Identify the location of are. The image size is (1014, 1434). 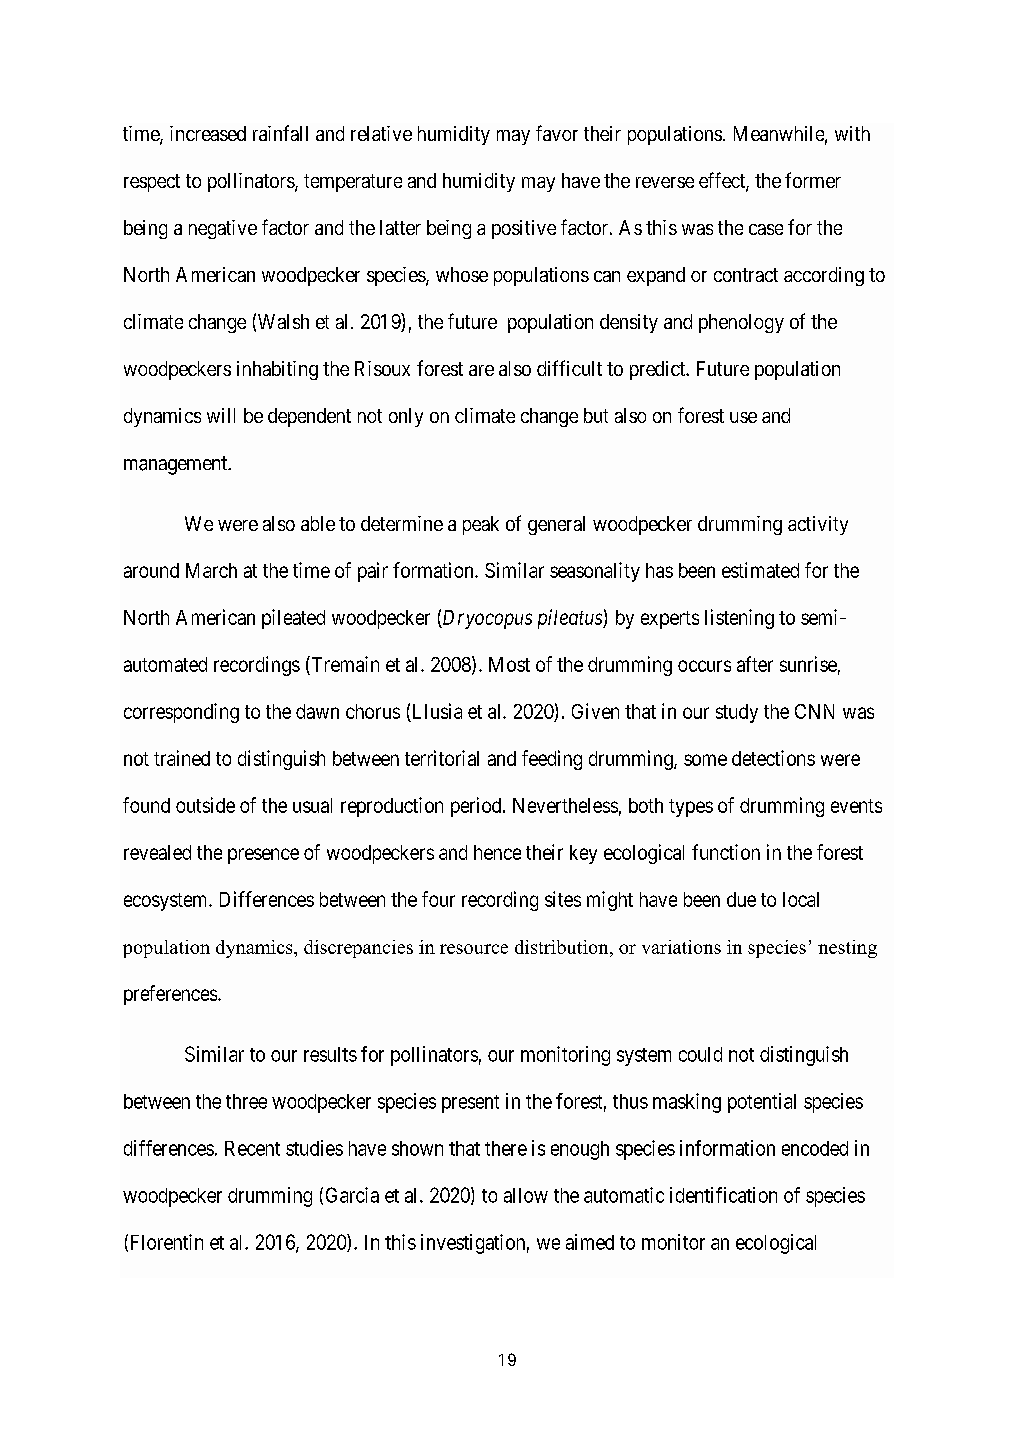
(481, 370).
